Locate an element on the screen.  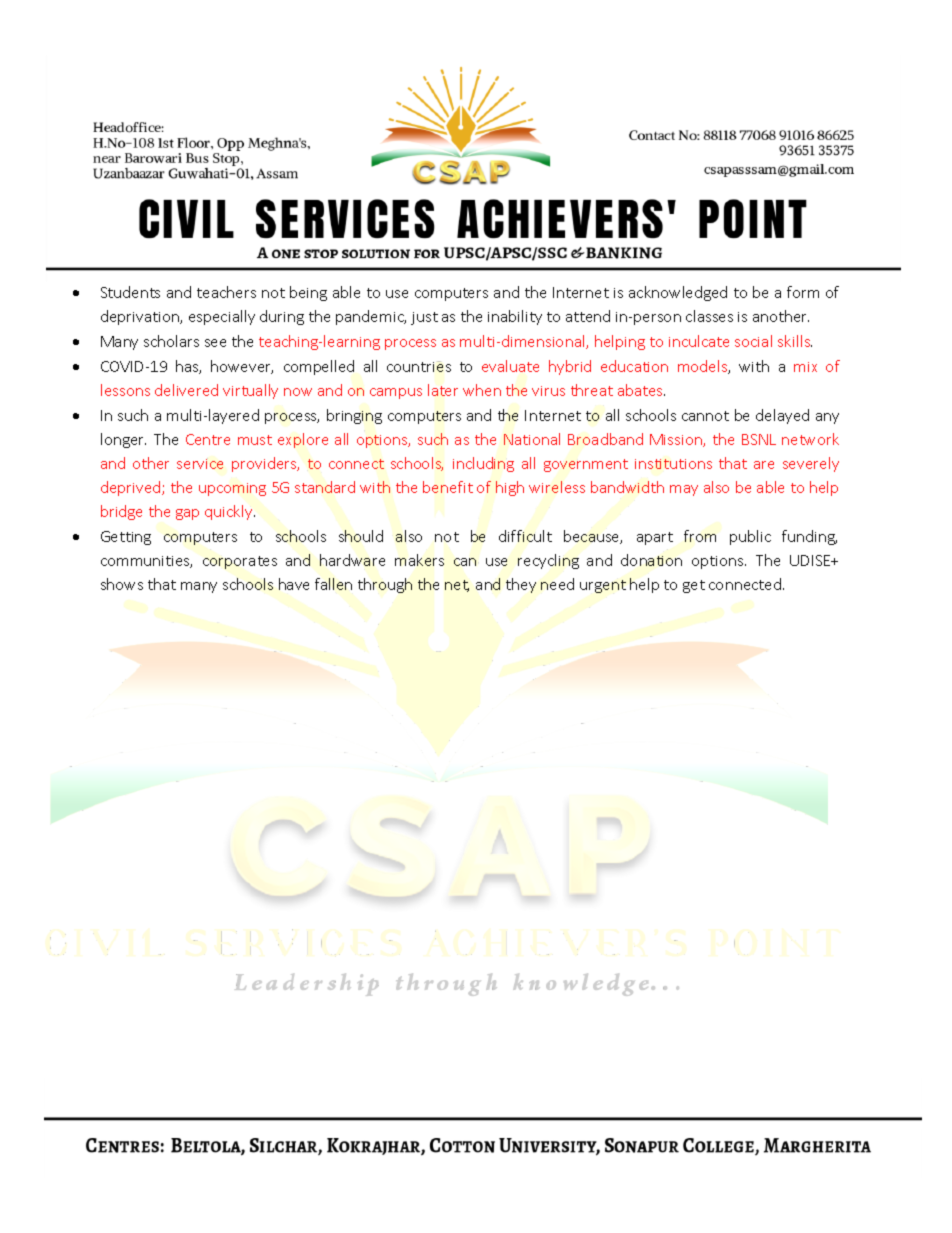
teachers is located at coordinates (226, 292).
